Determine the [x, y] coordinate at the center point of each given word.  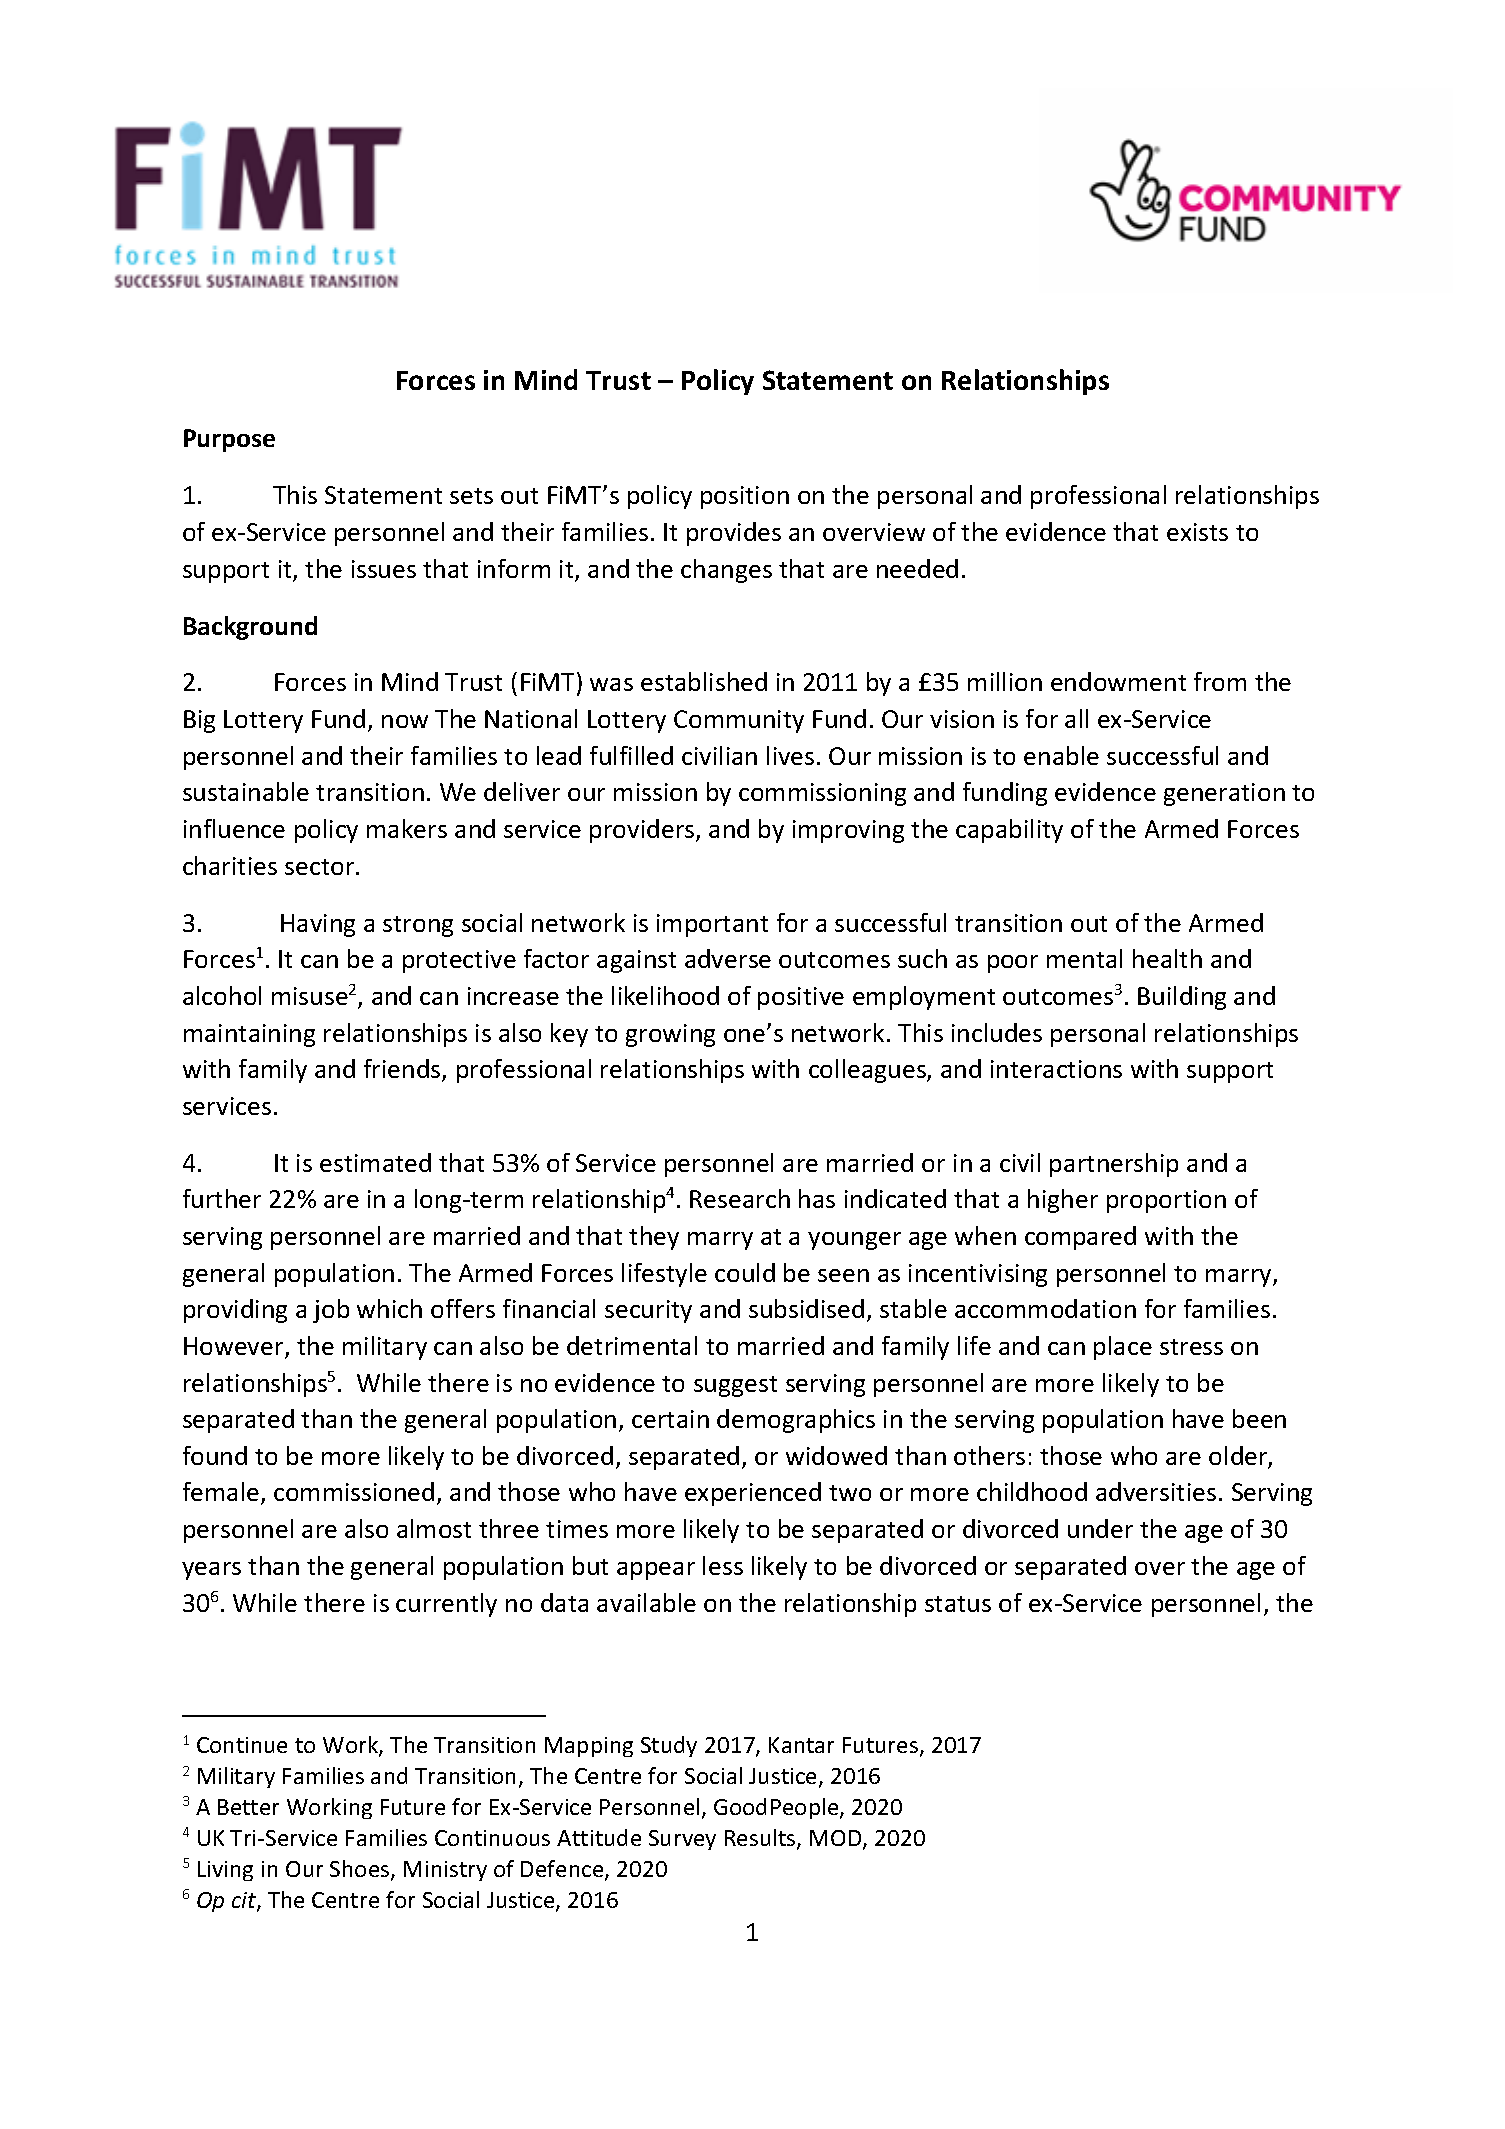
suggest [735, 1386]
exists [1197, 532]
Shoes [361, 1870]
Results [761, 1839]
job [331, 1311]
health [1167, 958]
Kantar [801, 1745]
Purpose [229, 440]
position [745, 497]
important [712, 925]
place [1123, 1348]
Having [318, 925]
